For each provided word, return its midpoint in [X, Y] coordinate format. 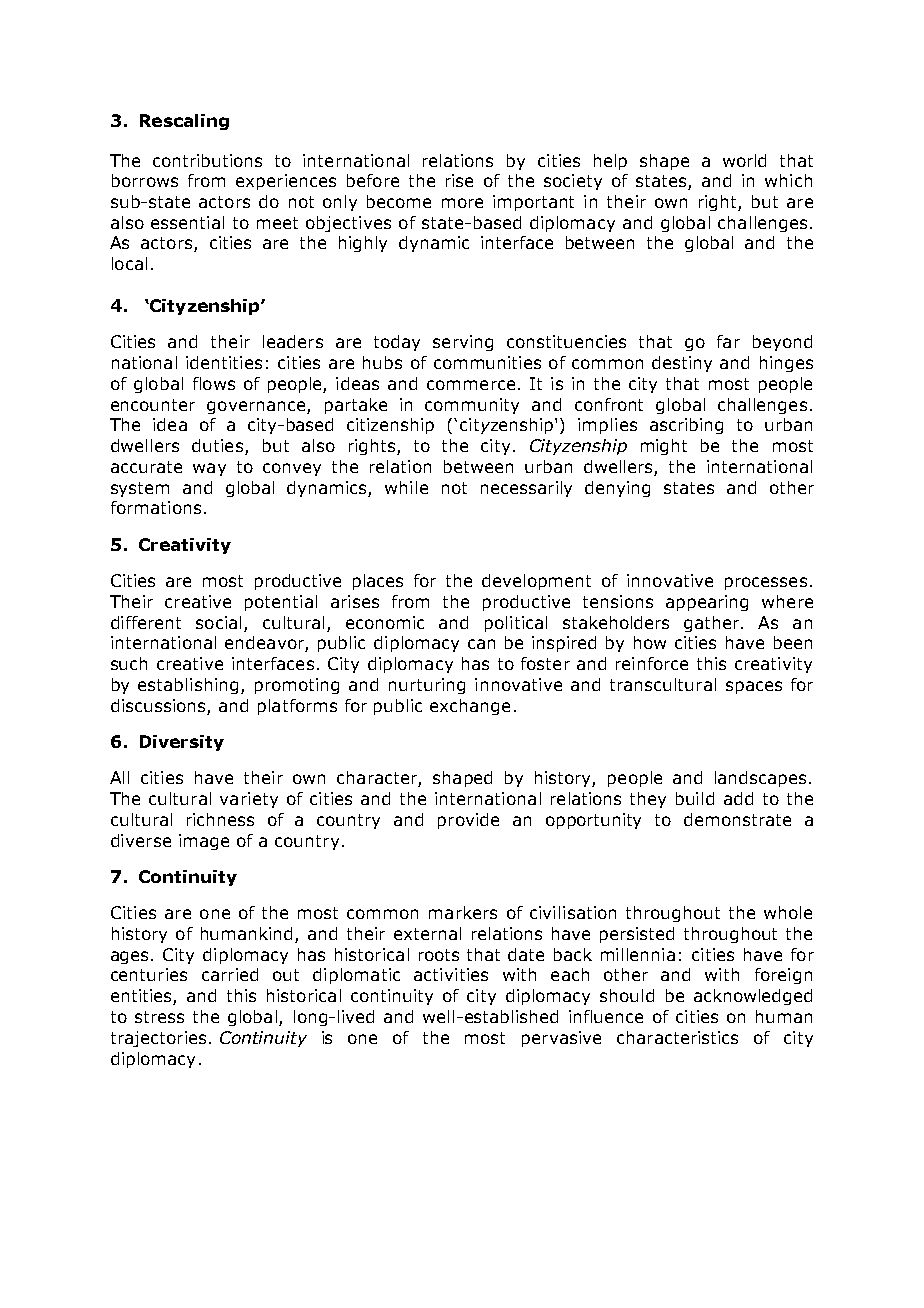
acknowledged [753, 997]
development [536, 582]
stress [159, 1017]
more [462, 203]
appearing [707, 603]
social [218, 622]
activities [451, 974]
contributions [207, 160]
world [744, 160]
